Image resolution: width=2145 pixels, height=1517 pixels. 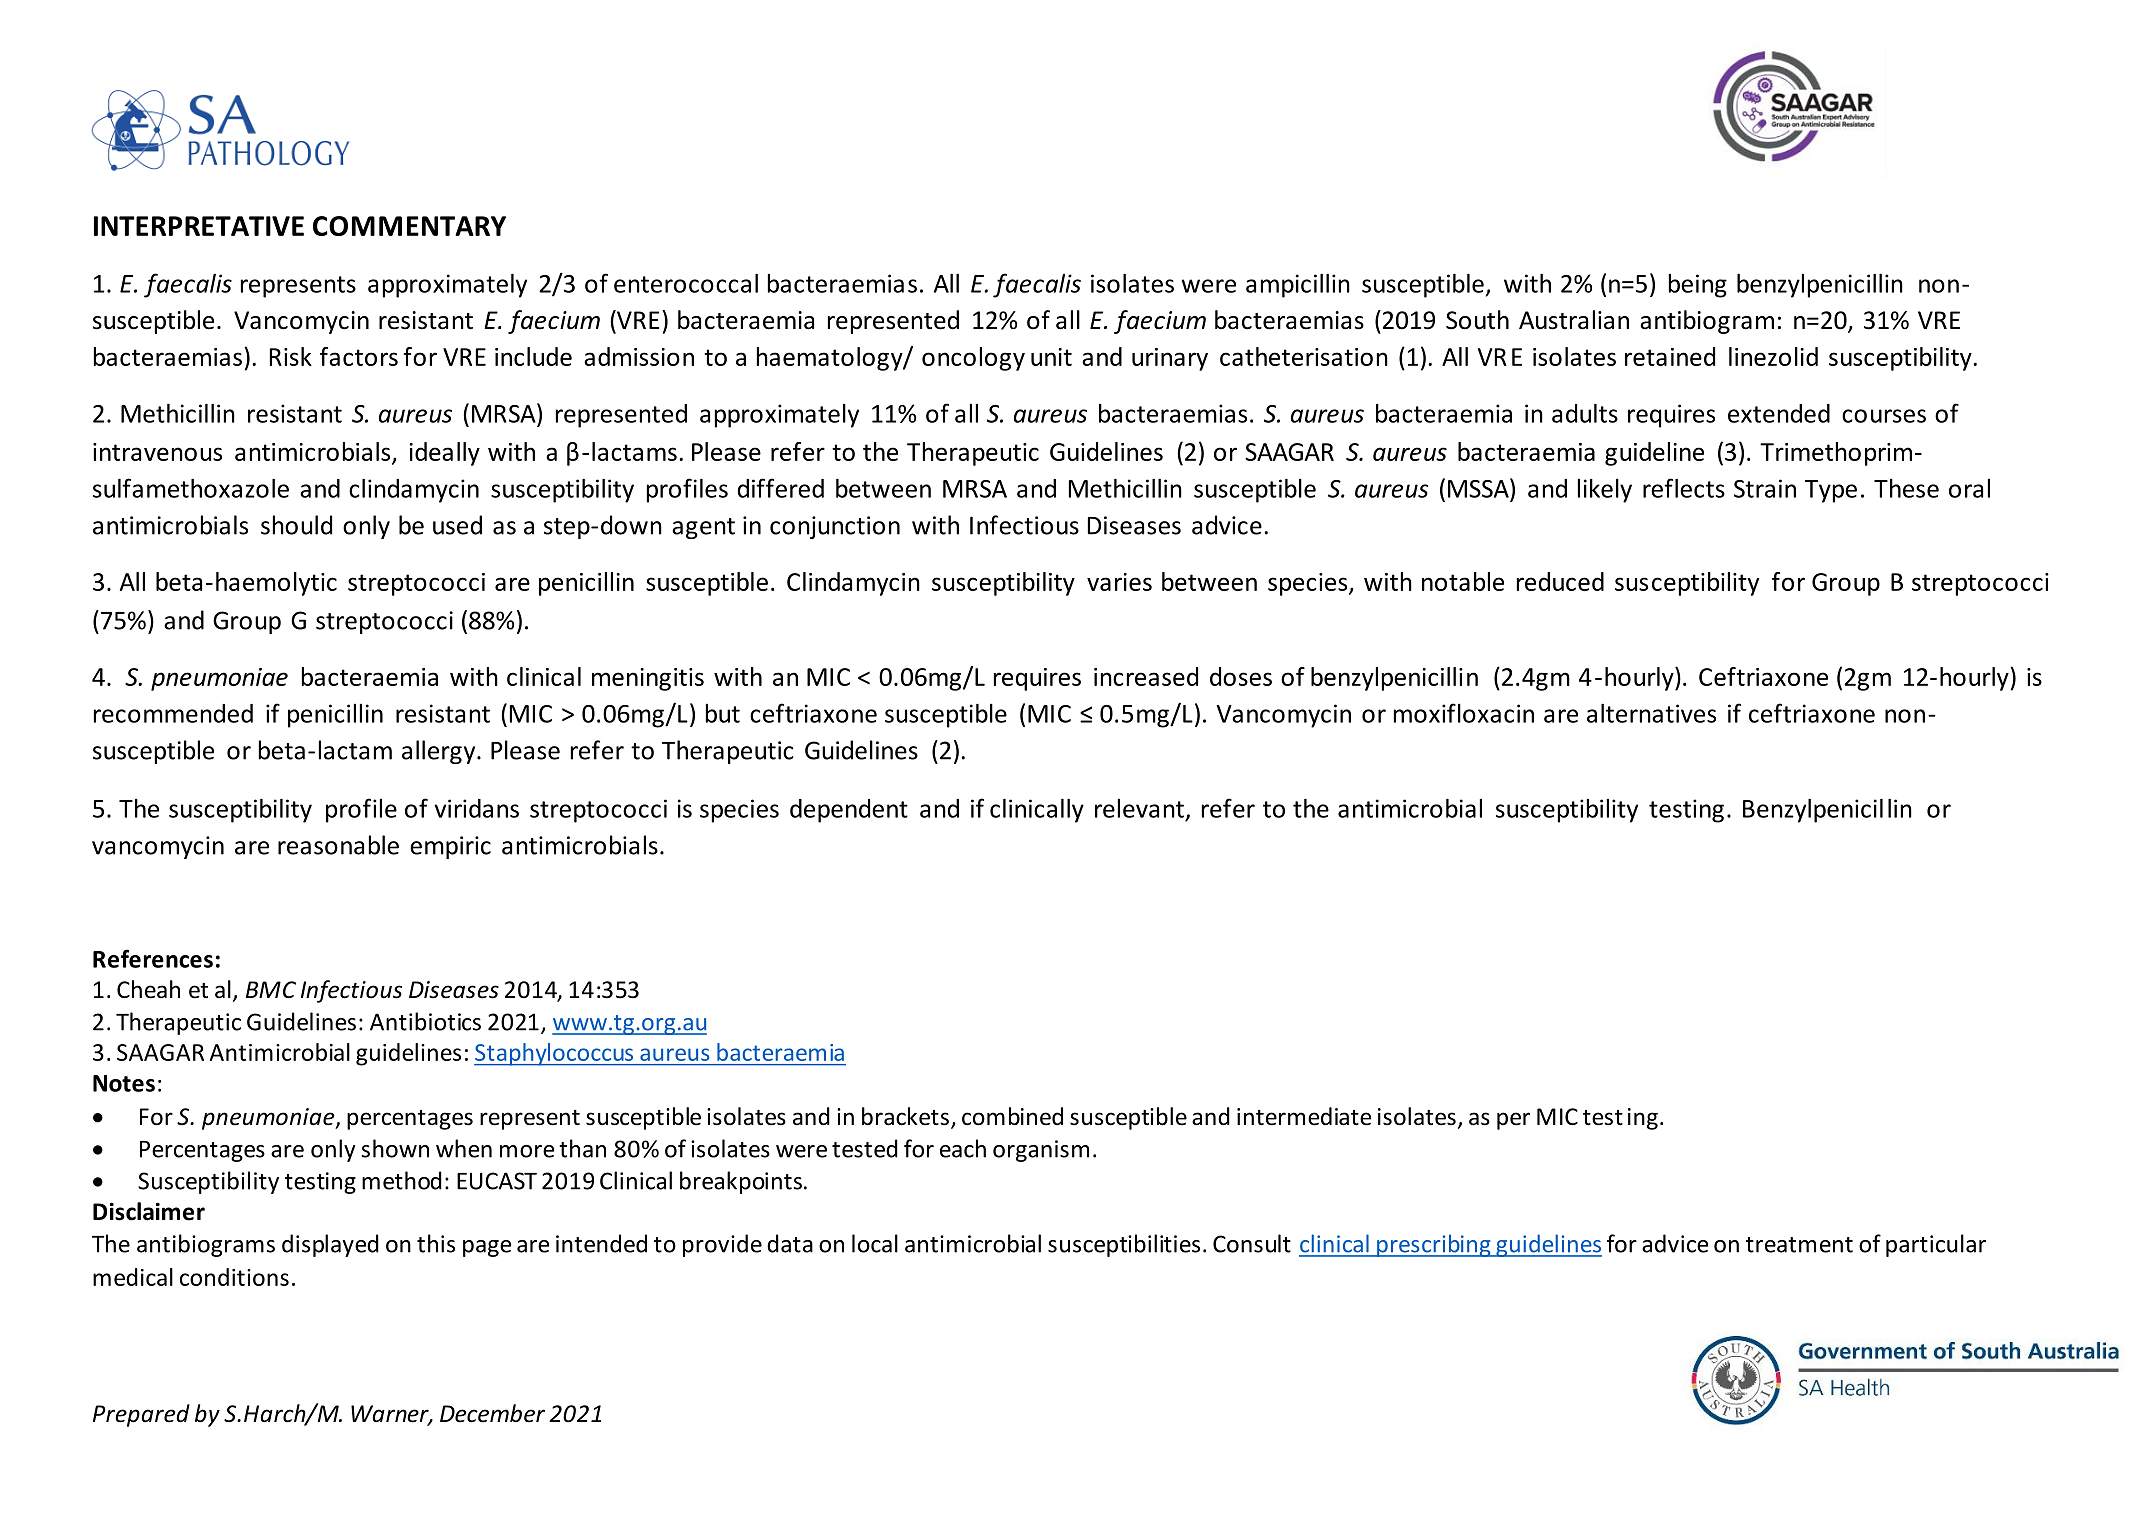 I want to click on COMMENTARY, so click(x=409, y=226).
